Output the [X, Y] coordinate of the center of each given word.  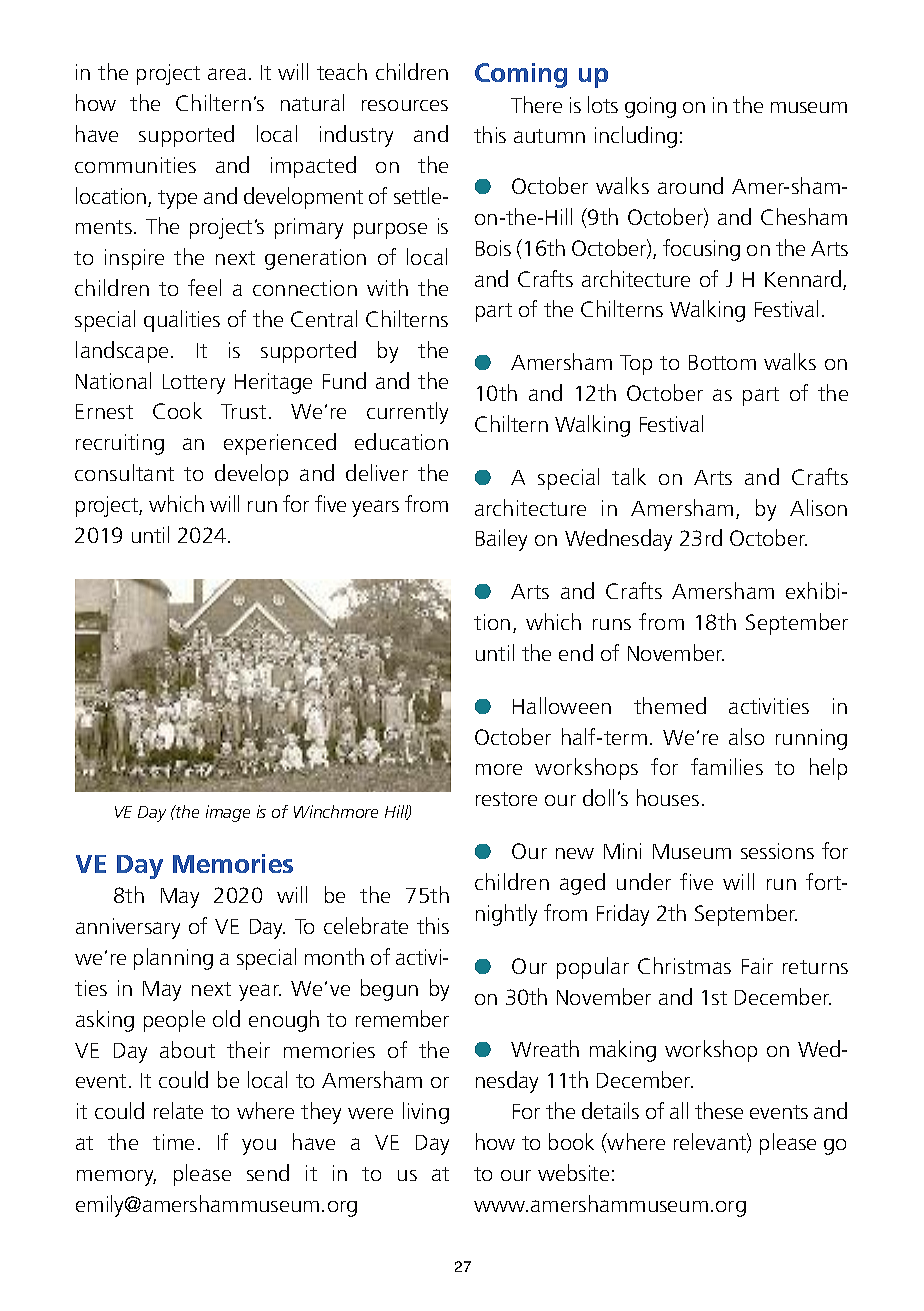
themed [670, 705]
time [173, 1142]
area [227, 74]
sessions [777, 851]
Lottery [194, 384]
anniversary [128, 928]
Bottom [722, 362]
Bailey [501, 540]
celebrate [366, 925]
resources [405, 105]
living [426, 1113]
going [650, 107]
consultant [124, 472]
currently [407, 413]
